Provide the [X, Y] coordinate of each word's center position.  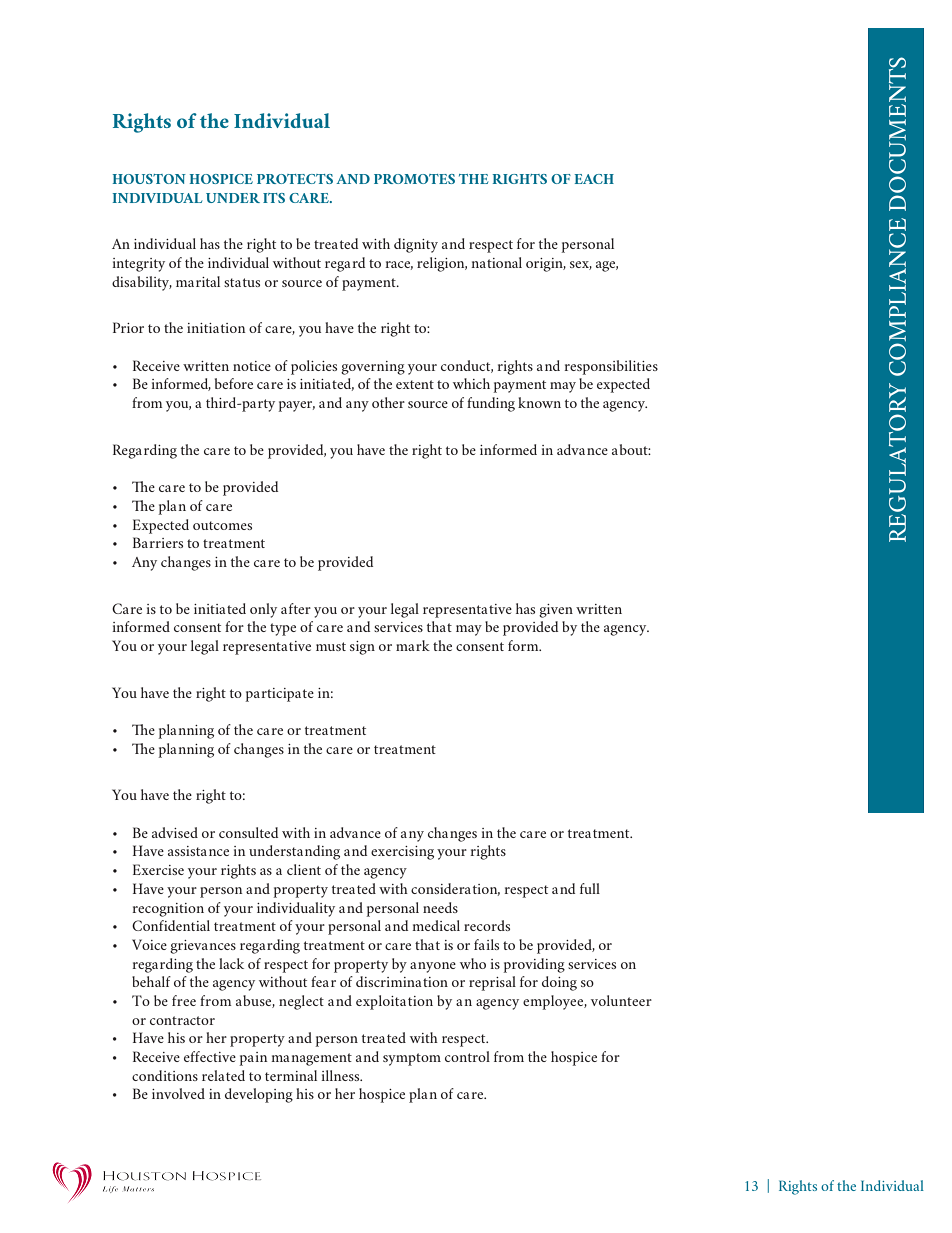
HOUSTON [149, 179]
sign [362, 648]
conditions [165, 1075]
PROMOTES [414, 179]
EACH [594, 179]
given [556, 611]
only [263, 610]
